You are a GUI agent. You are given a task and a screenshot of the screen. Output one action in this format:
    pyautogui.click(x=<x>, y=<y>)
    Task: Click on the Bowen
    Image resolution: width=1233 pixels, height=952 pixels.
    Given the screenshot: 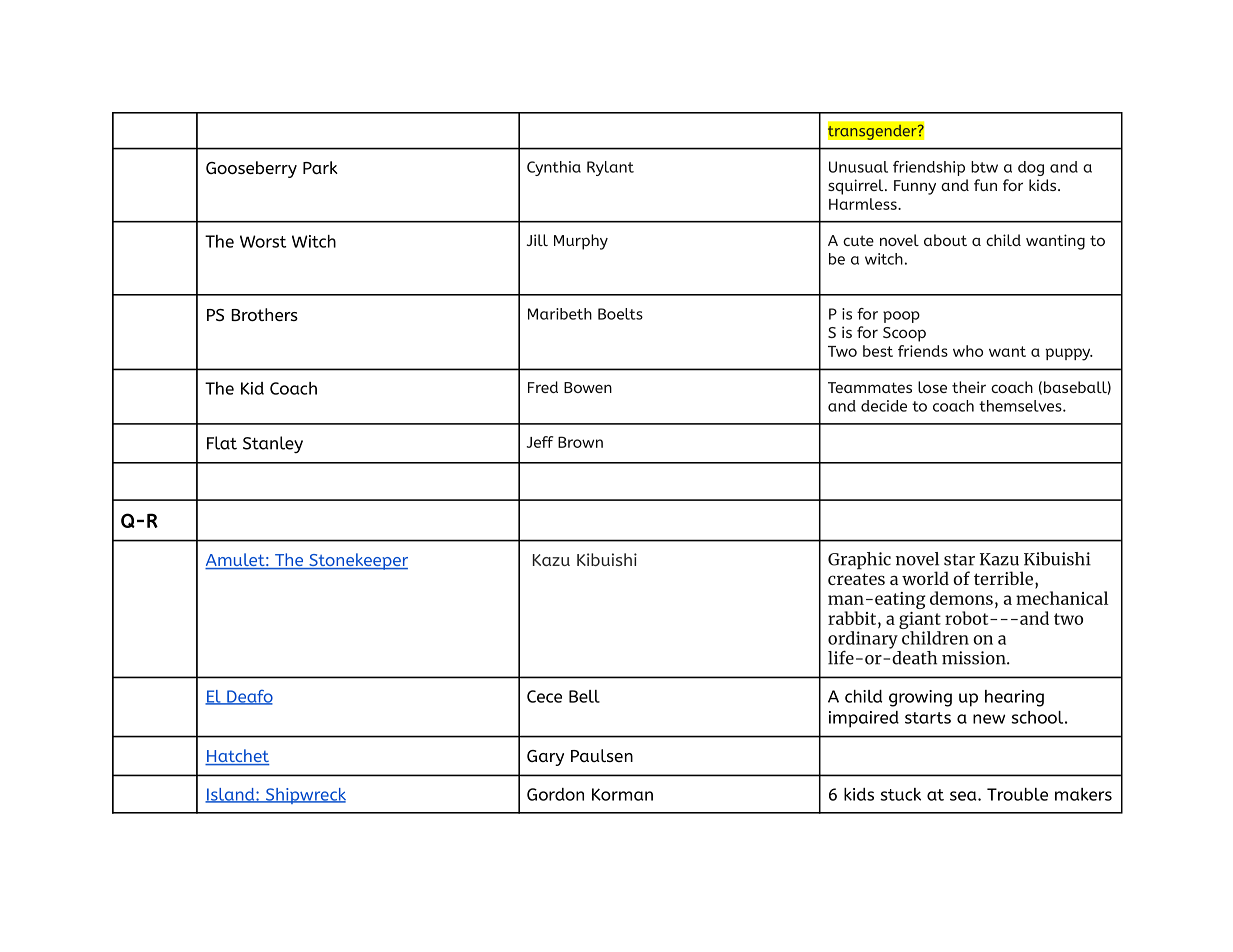 What is the action you would take?
    pyautogui.click(x=588, y=387)
